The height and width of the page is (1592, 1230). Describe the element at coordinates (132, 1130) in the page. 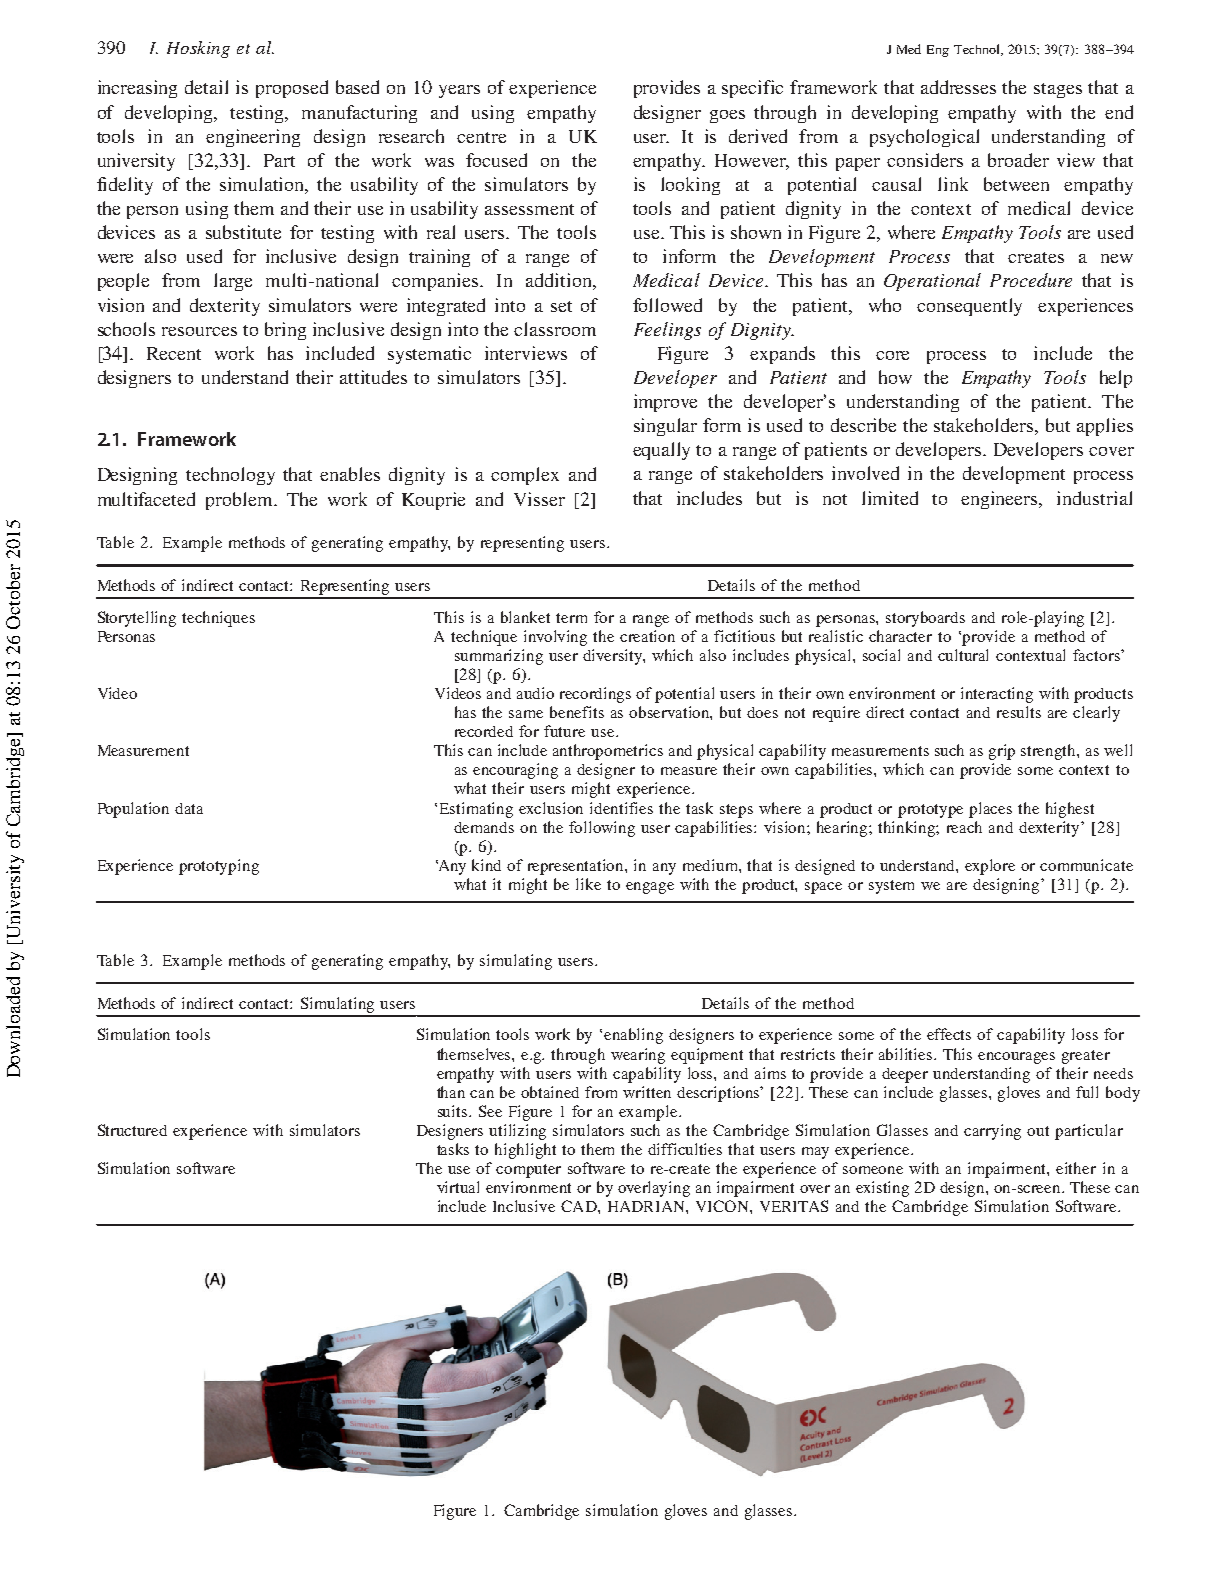

I see `Structured` at that location.
